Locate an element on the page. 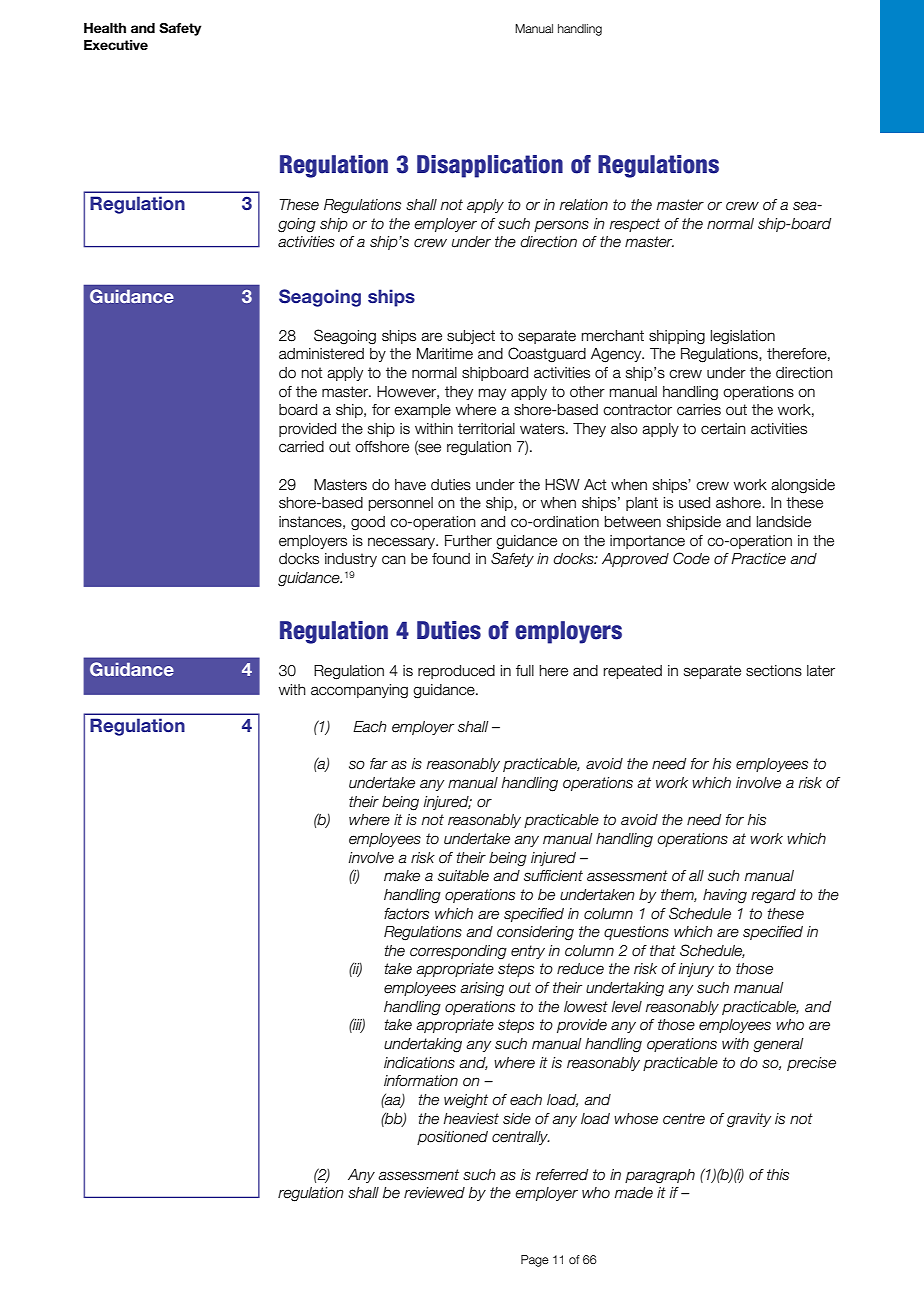  reproduced is located at coordinates (456, 672).
